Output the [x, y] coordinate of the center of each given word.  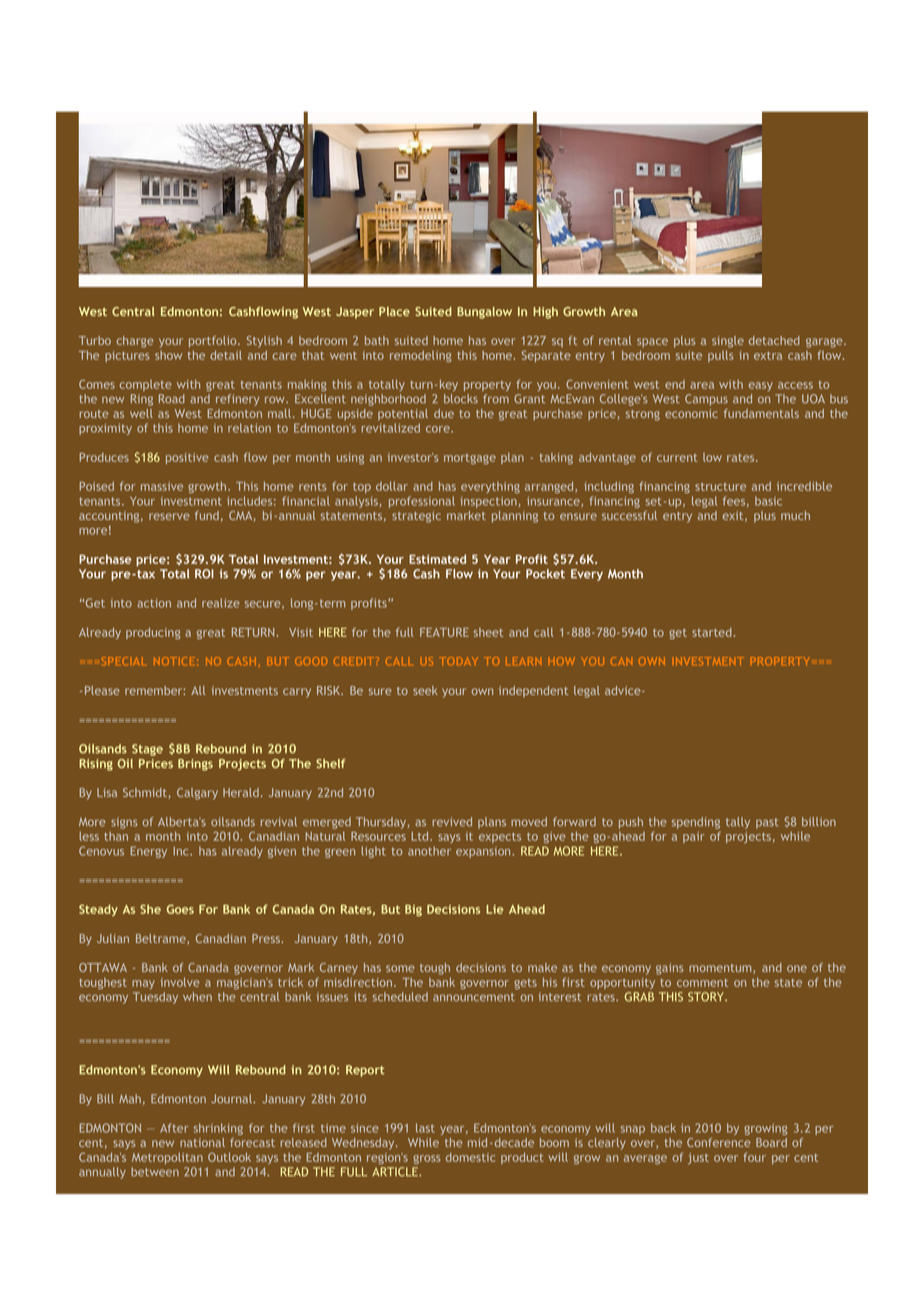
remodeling [421, 356]
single [728, 342]
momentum [721, 969]
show [168, 355]
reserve [169, 516]
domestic [470, 1157]
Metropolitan [167, 1158]
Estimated [437, 559]
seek [425, 690]
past [767, 823]
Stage [147, 750]
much [795, 515]
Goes [180, 909]
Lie [494, 909]
